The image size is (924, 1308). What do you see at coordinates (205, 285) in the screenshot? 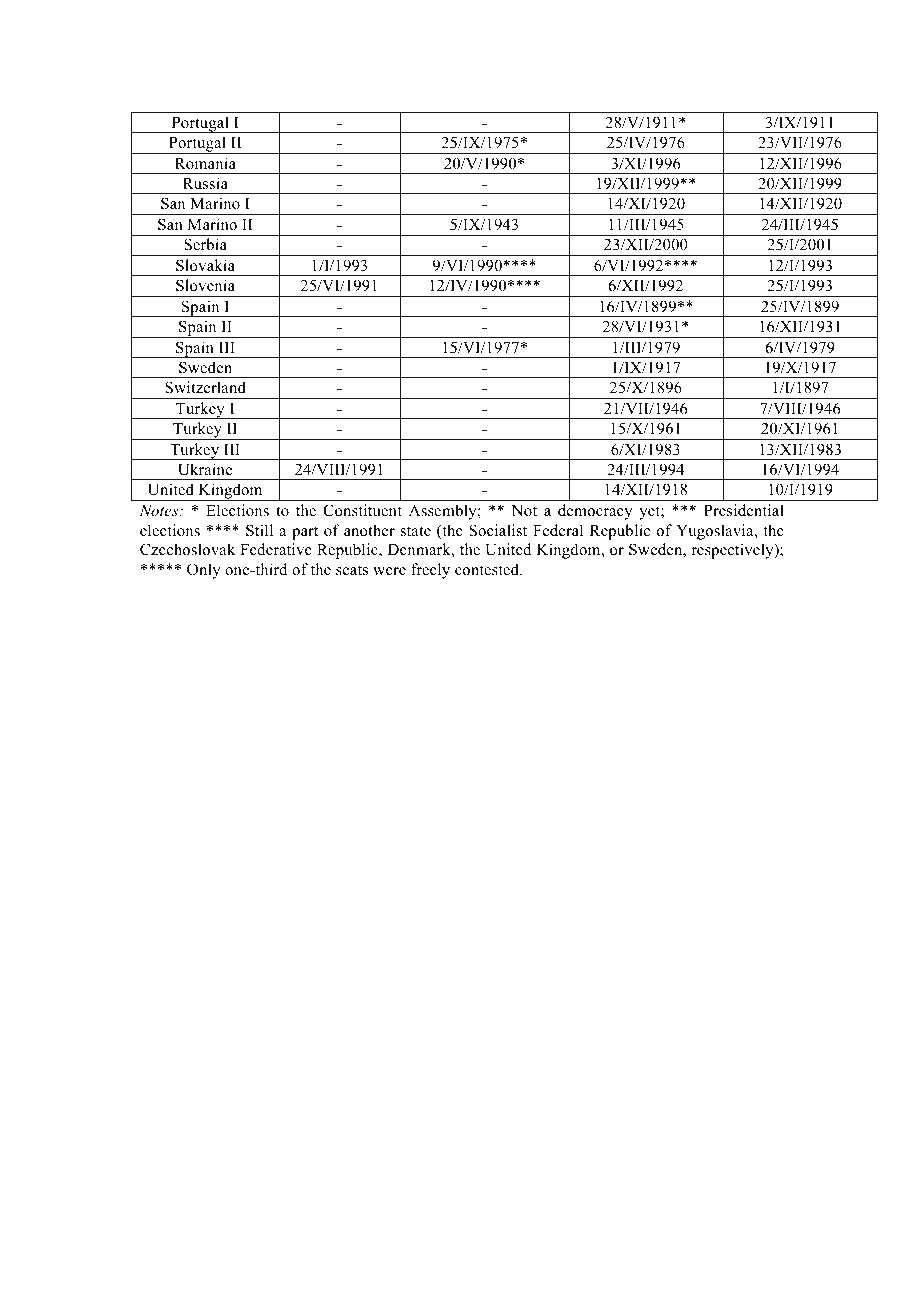
I see `Slovenia` at bounding box center [205, 285].
